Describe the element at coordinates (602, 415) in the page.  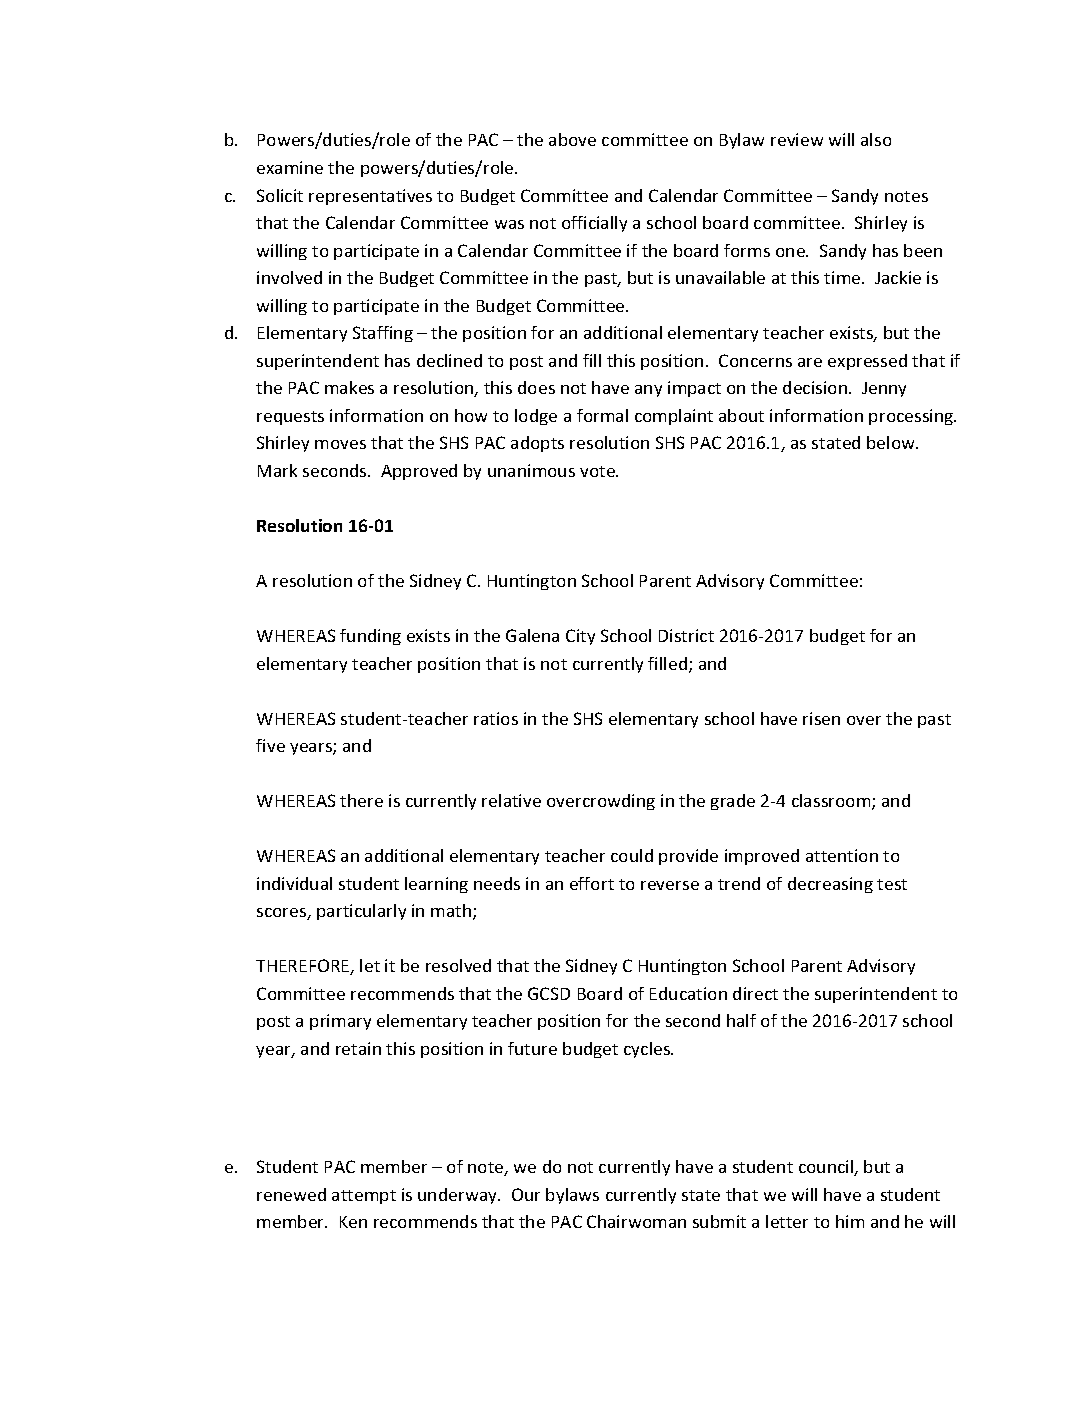
I see `formal` at that location.
